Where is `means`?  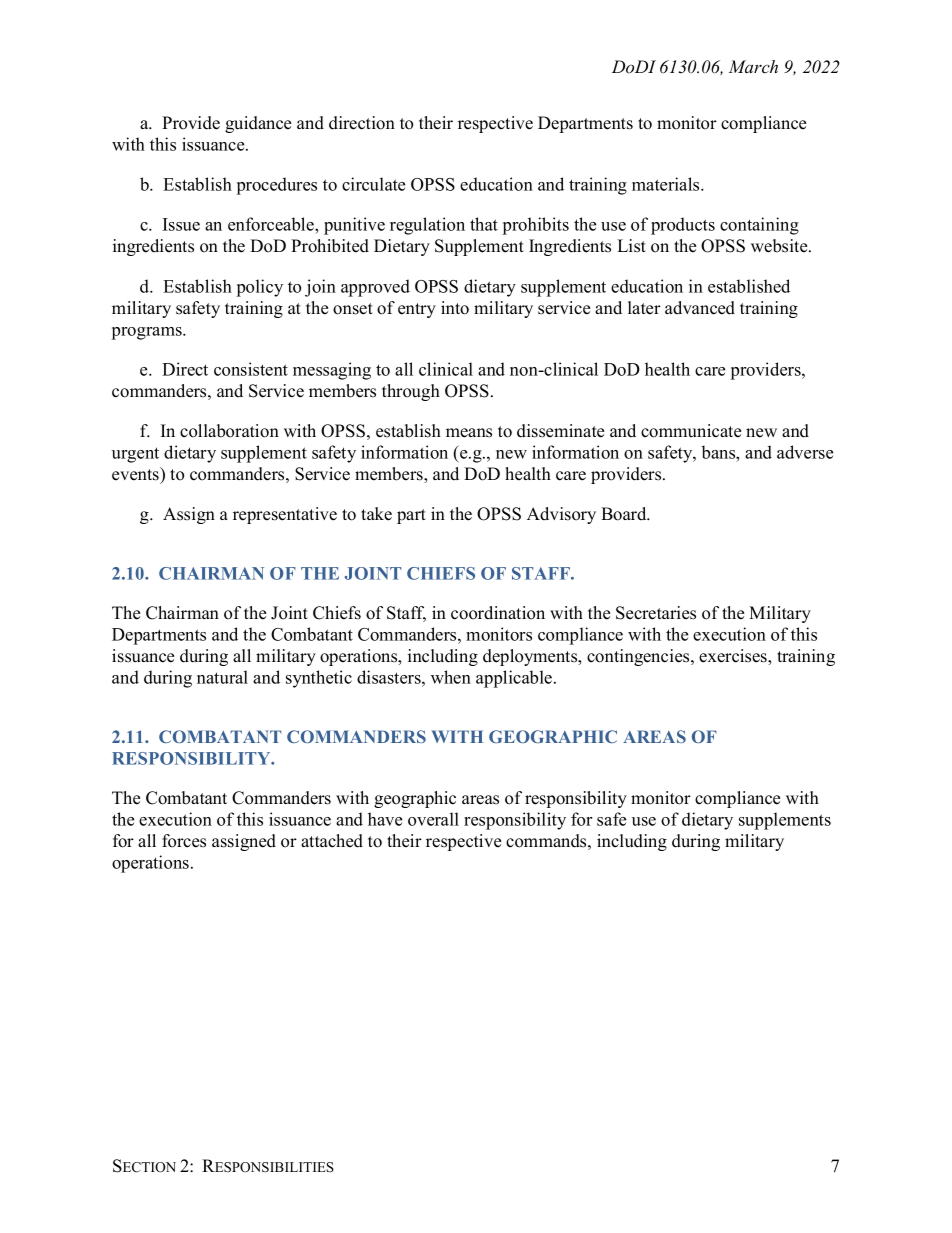
means is located at coordinates (469, 433).
